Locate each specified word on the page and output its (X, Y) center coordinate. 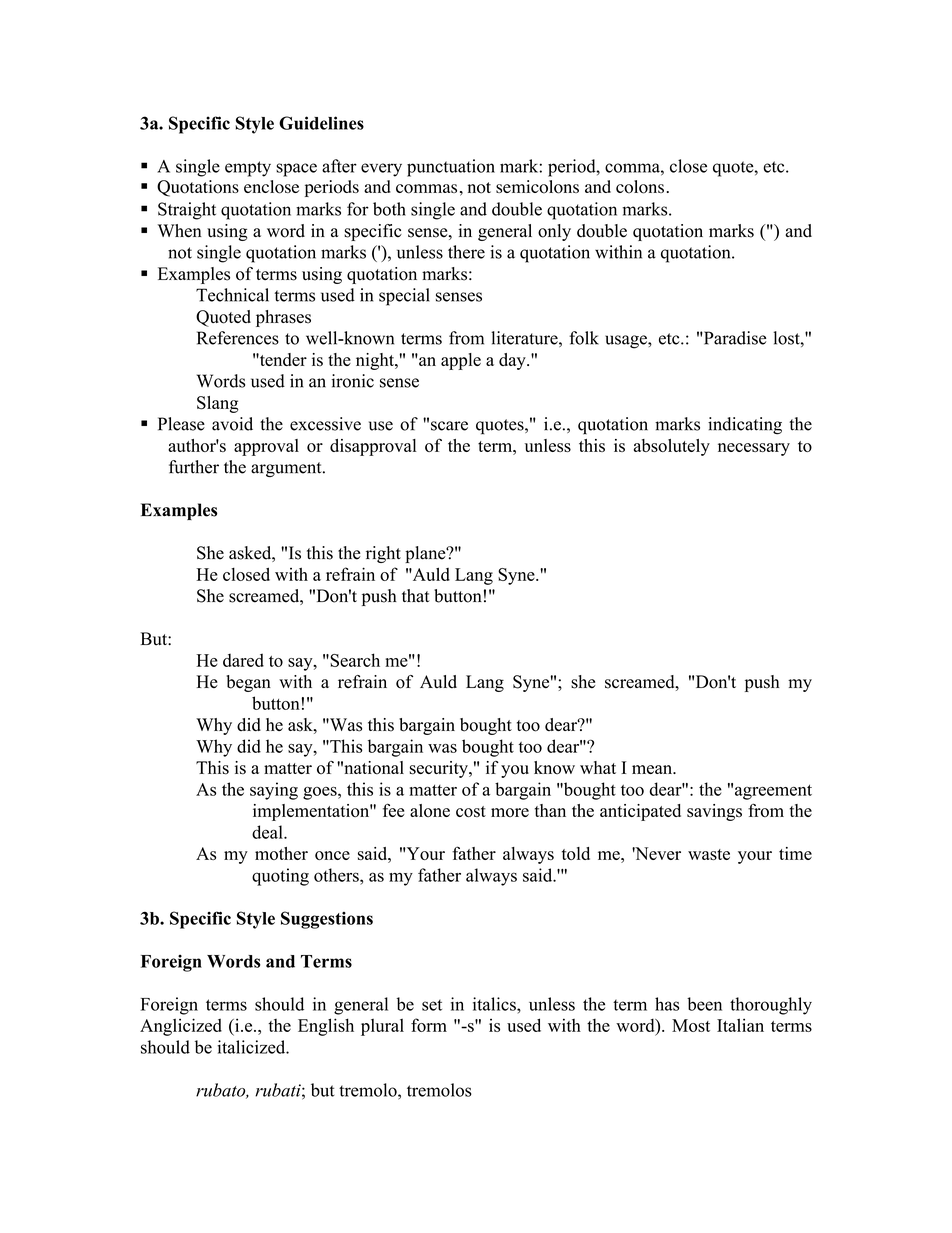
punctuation (451, 168)
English (326, 1027)
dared (243, 660)
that (416, 595)
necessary (754, 449)
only (554, 232)
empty (248, 169)
